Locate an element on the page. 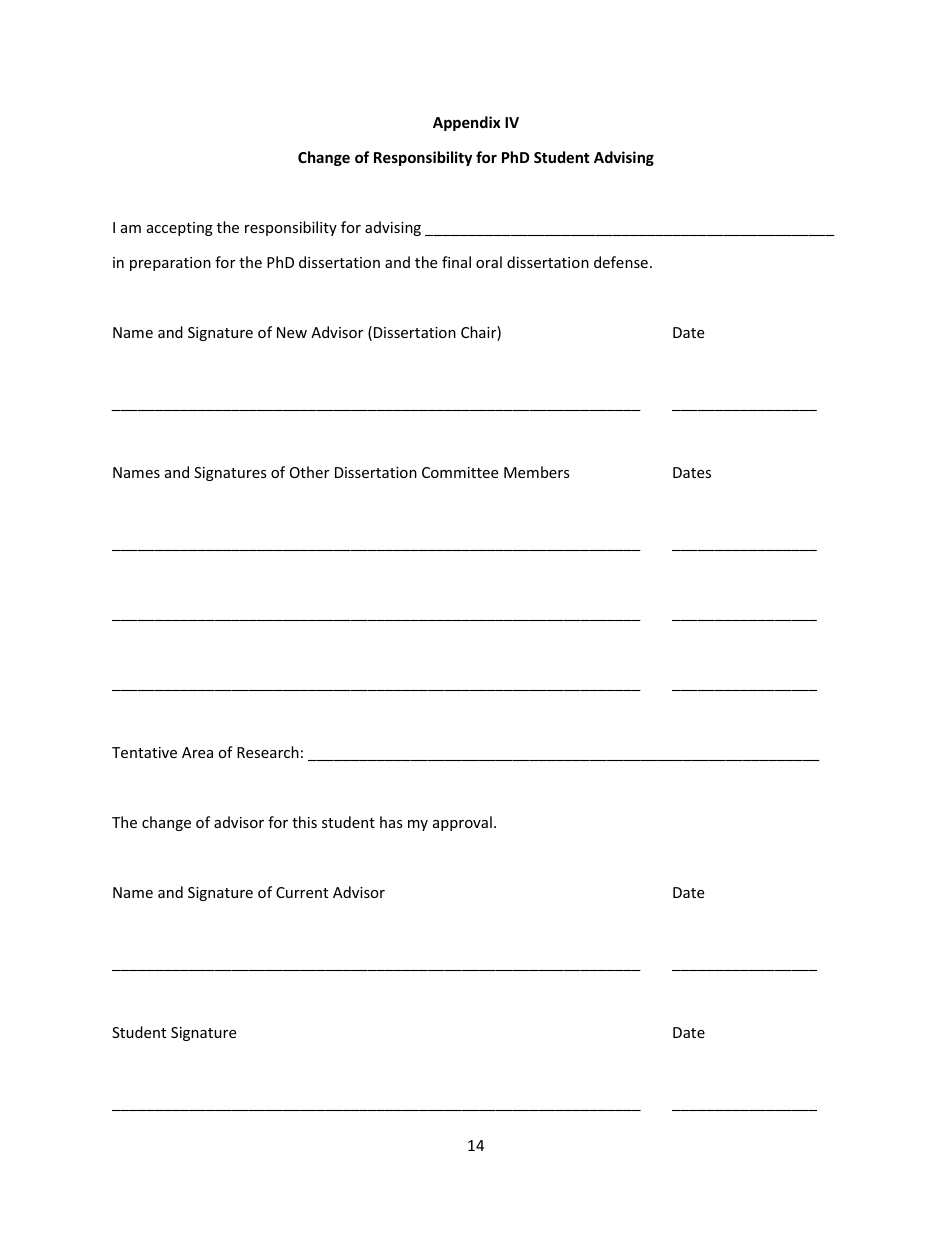 The image size is (952, 1233). Current is located at coordinates (302, 892).
